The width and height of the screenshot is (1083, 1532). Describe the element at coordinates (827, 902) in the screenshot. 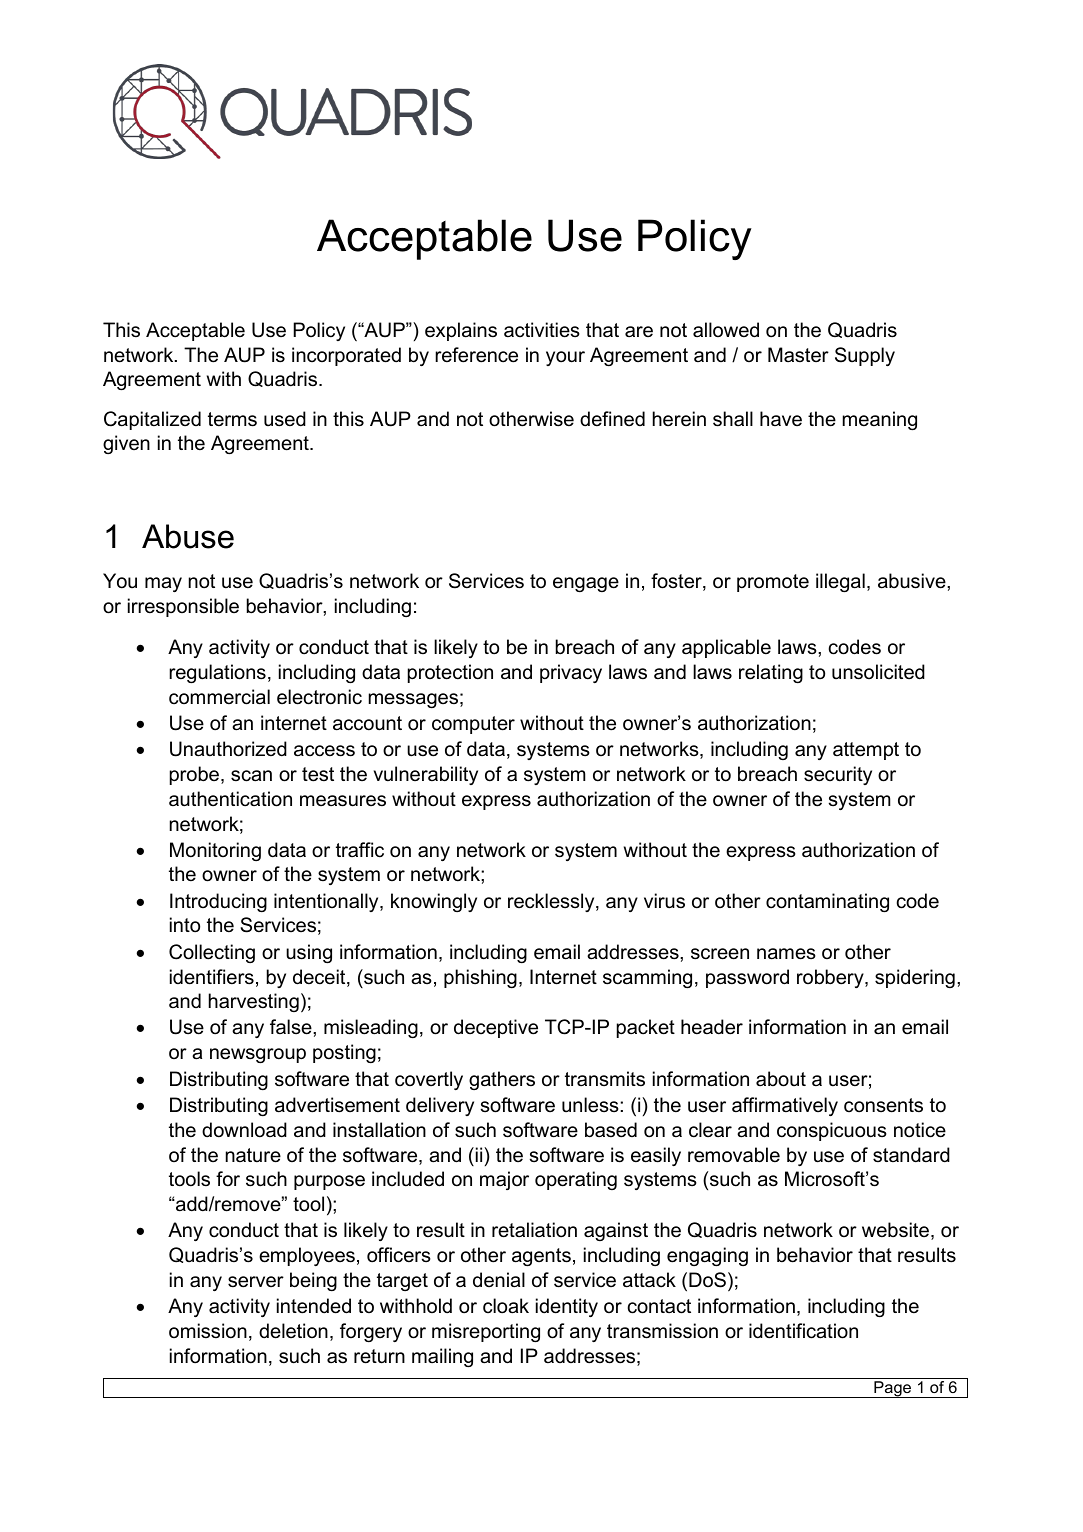

I see `contaminating` at that location.
